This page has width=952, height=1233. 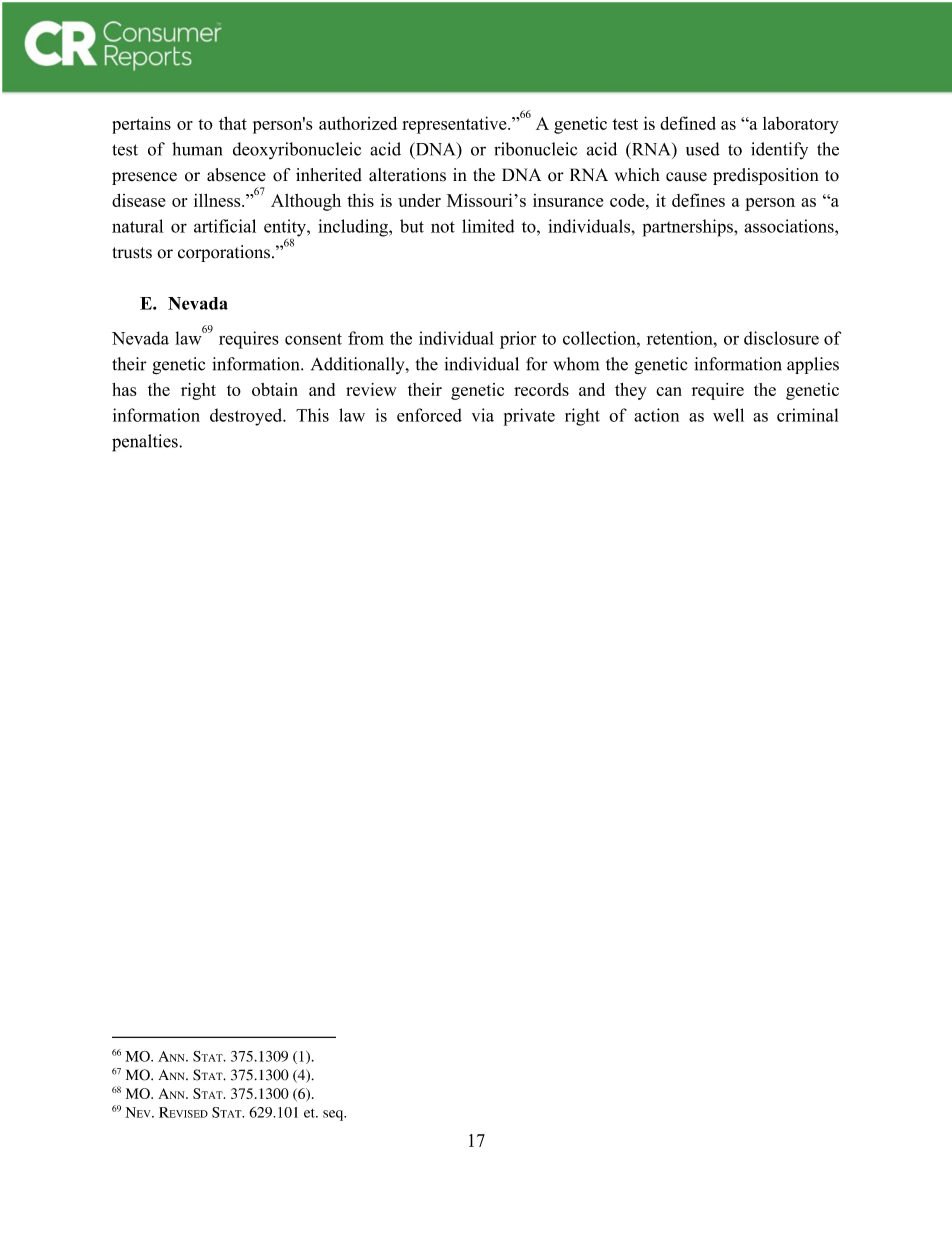 I want to click on representative, so click(x=455, y=125).
